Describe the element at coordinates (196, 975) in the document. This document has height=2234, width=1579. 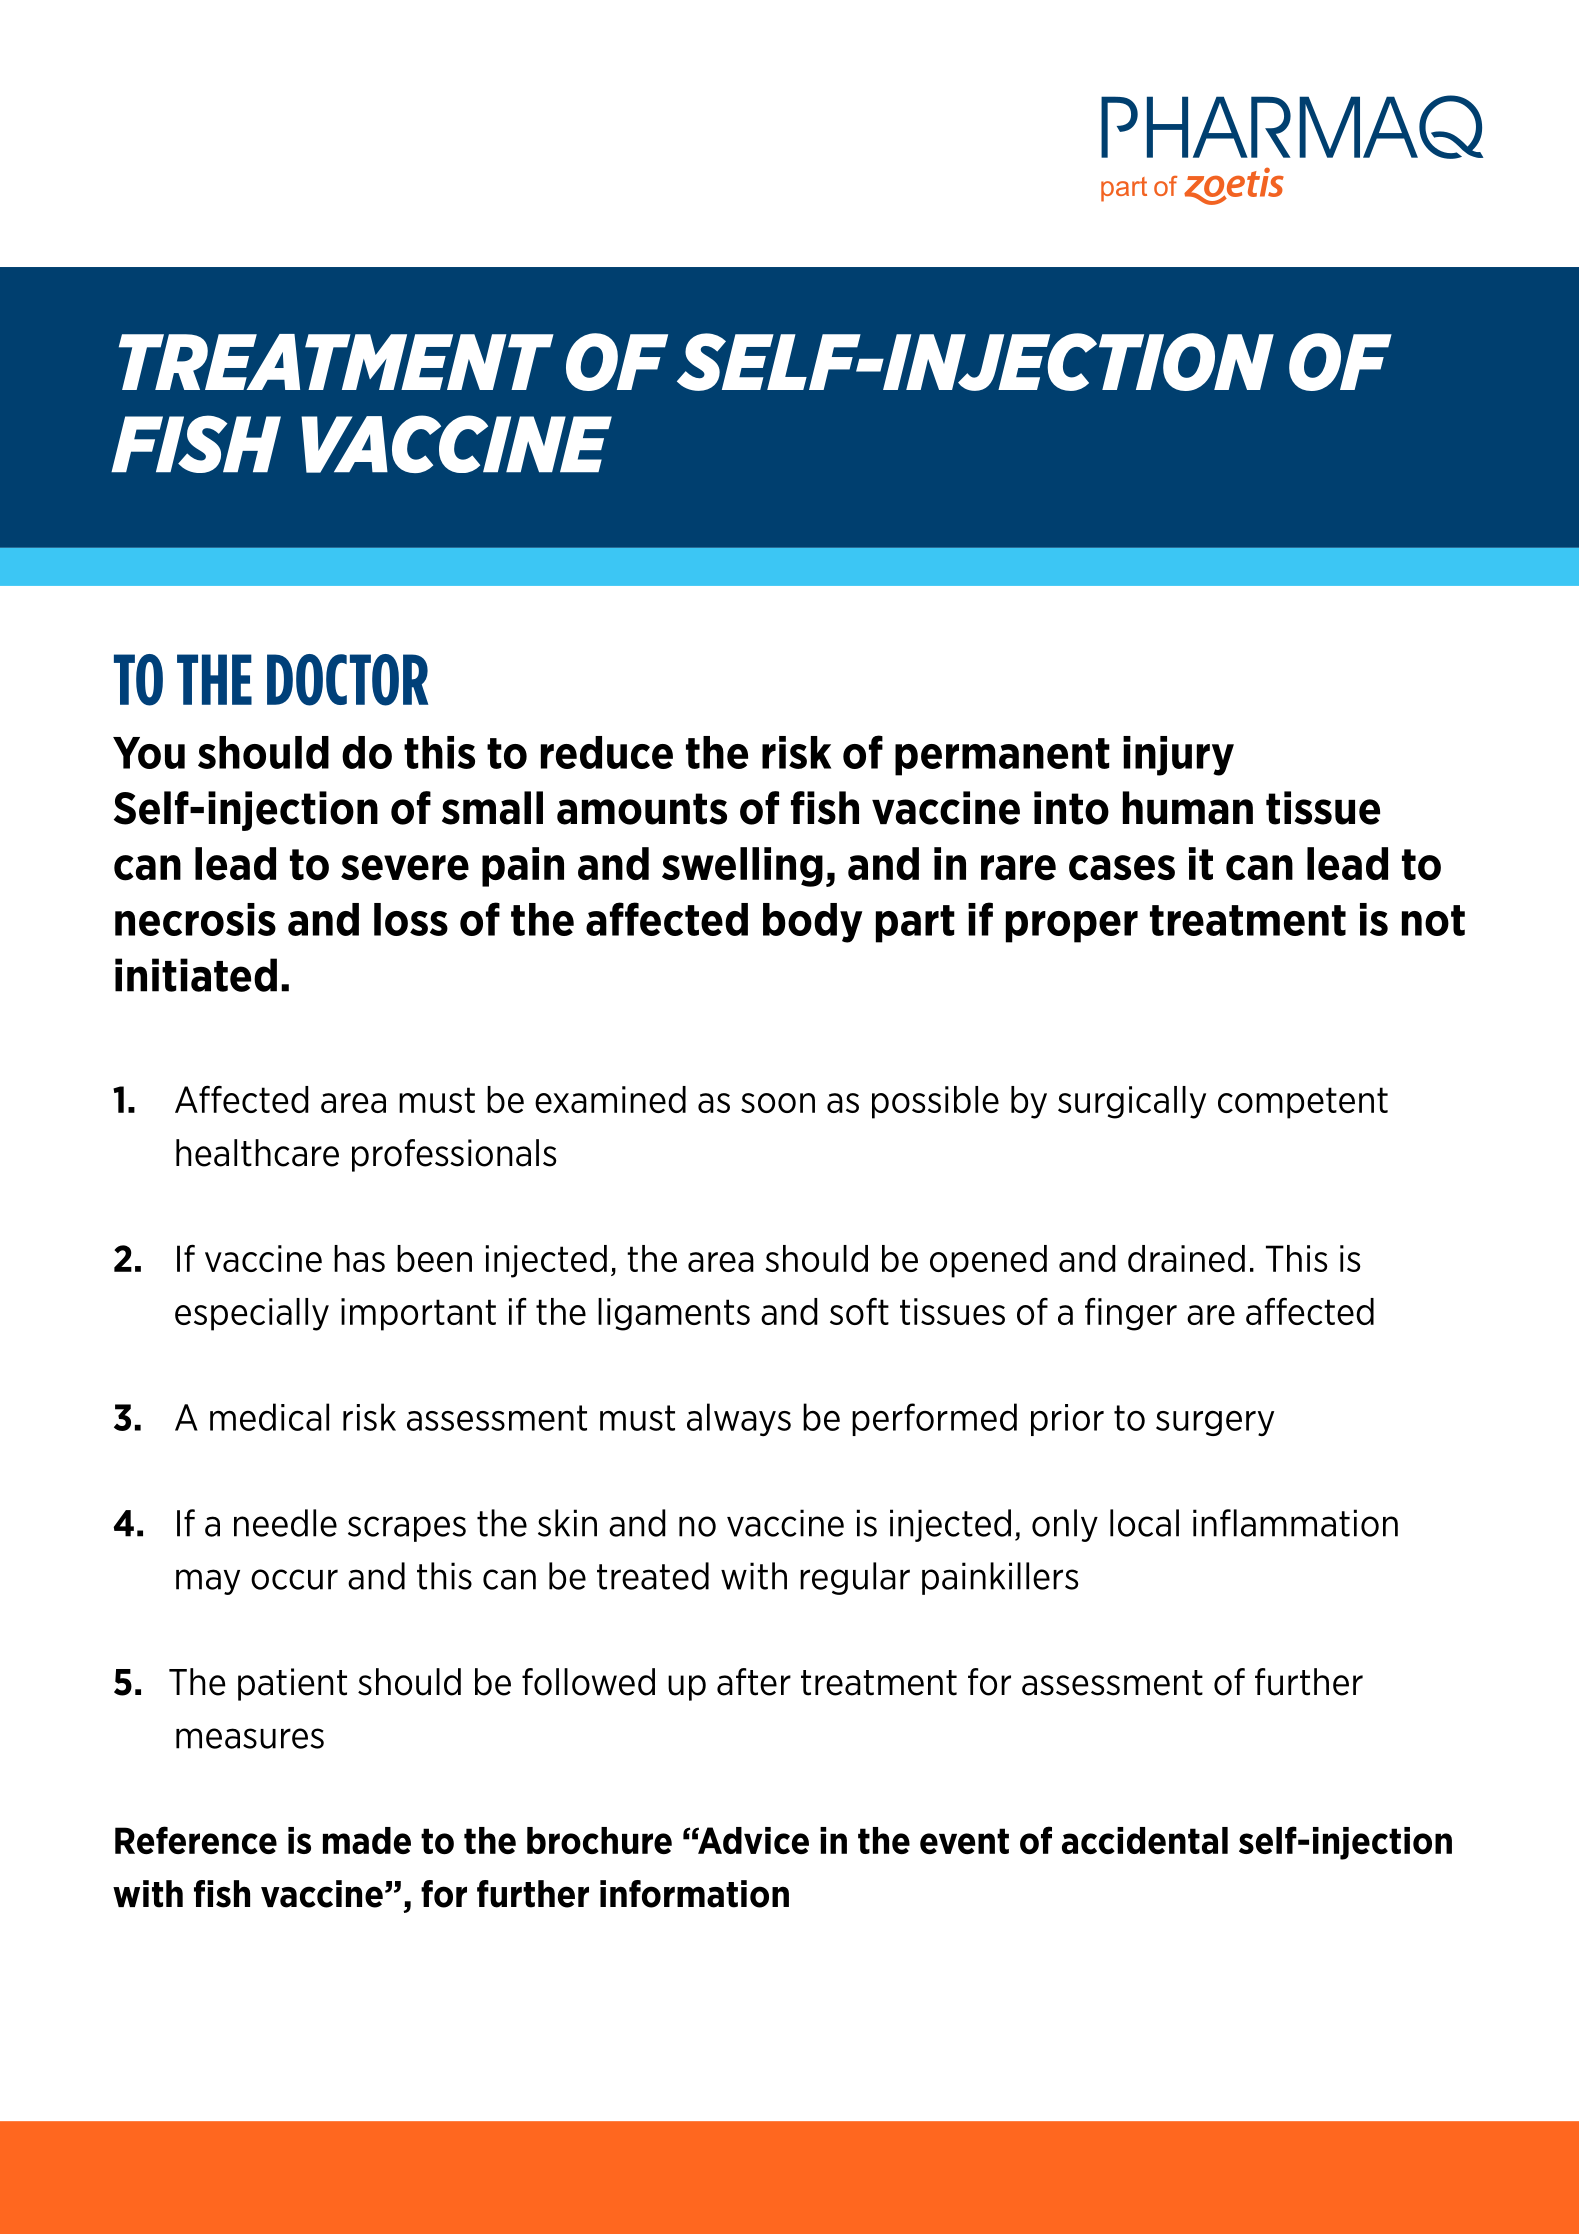
I see `initiated` at that location.
